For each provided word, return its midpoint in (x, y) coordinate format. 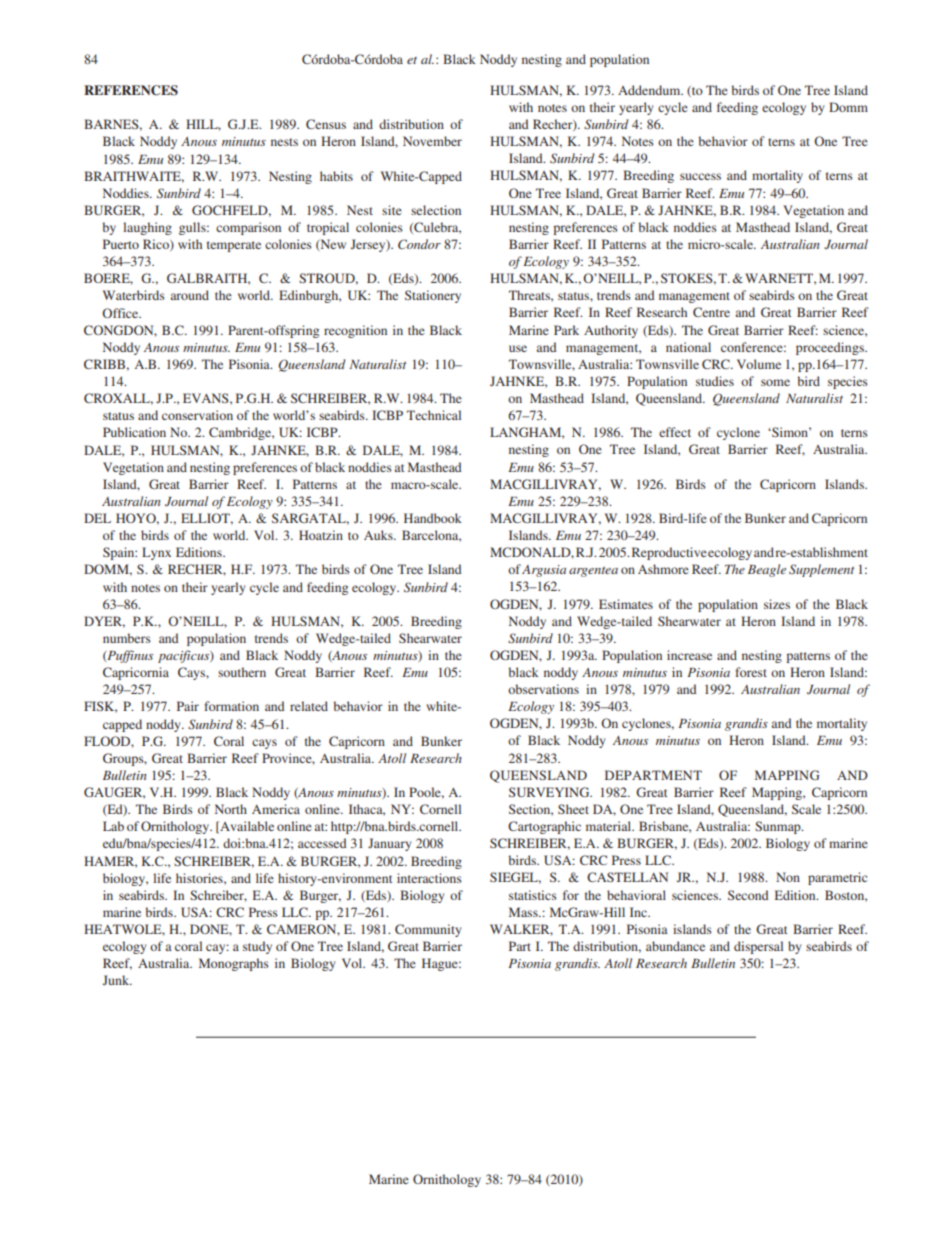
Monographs (234, 964)
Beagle (767, 570)
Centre (711, 312)
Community (428, 930)
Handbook (433, 518)
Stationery (433, 296)
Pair (188, 706)
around (190, 295)
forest (751, 672)
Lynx (156, 553)
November (432, 141)
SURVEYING (550, 792)
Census (326, 124)
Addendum (650, 90)
